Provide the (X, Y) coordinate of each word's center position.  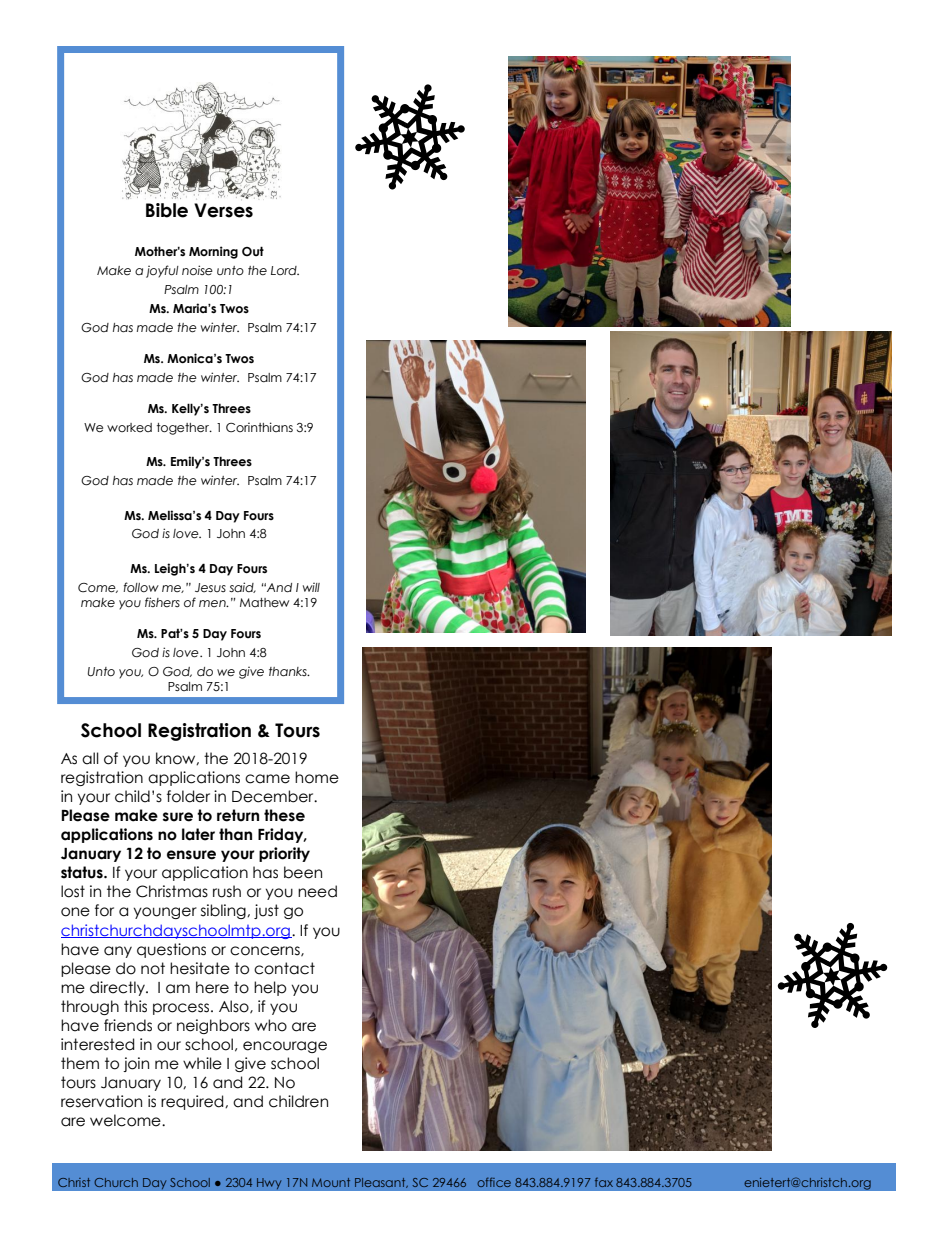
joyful (162, 271)
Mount (331, 1182)
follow (141, 587)
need (317, 891)
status (83, 872)
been (303, 872)
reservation (101, 1101)
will (311, 587)
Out (253, 251)
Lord (285, 270)
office (494, 1182)
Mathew (265, 602)
